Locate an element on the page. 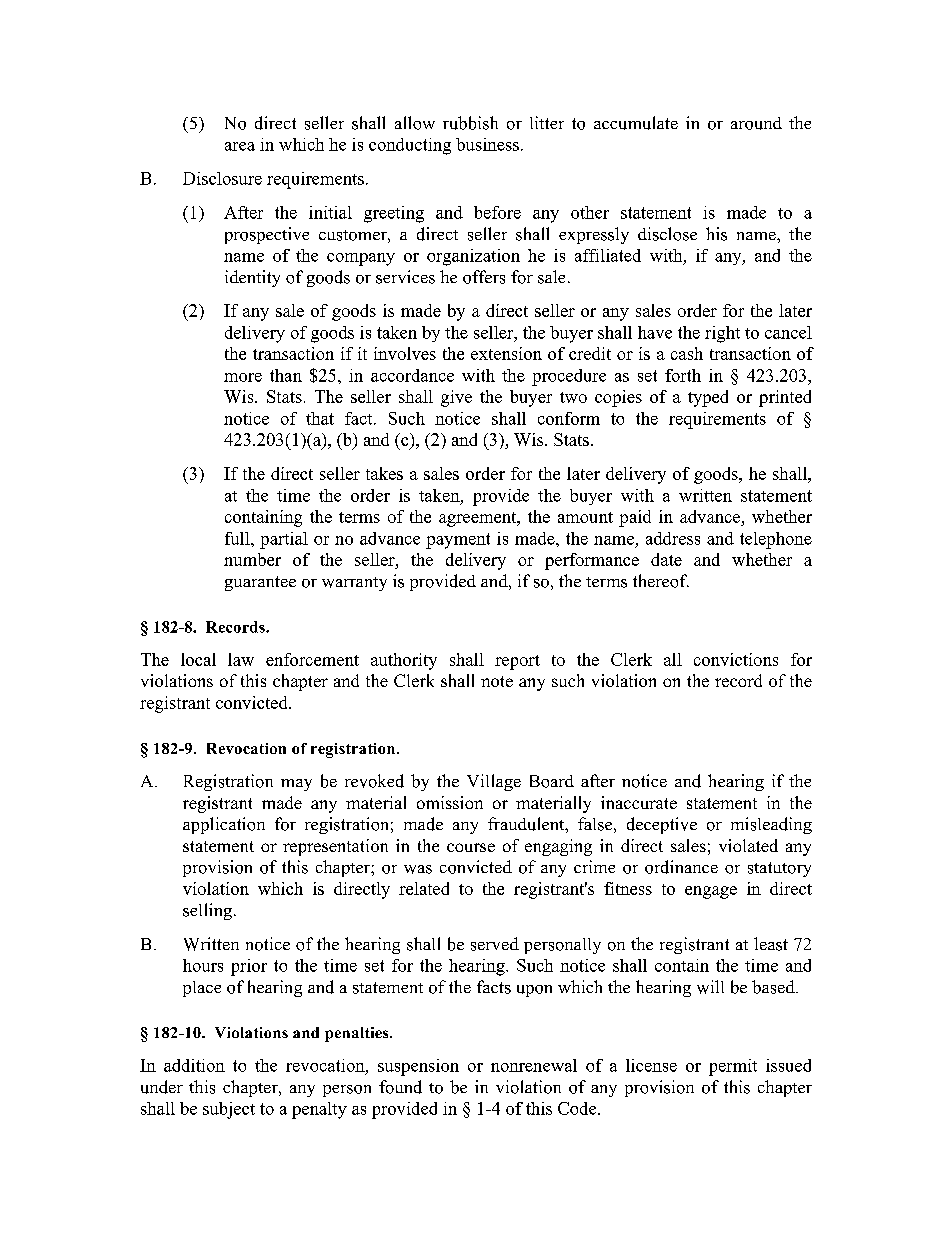 This document has height=1233, width=952. typed is located at coordinates (708, 398).
